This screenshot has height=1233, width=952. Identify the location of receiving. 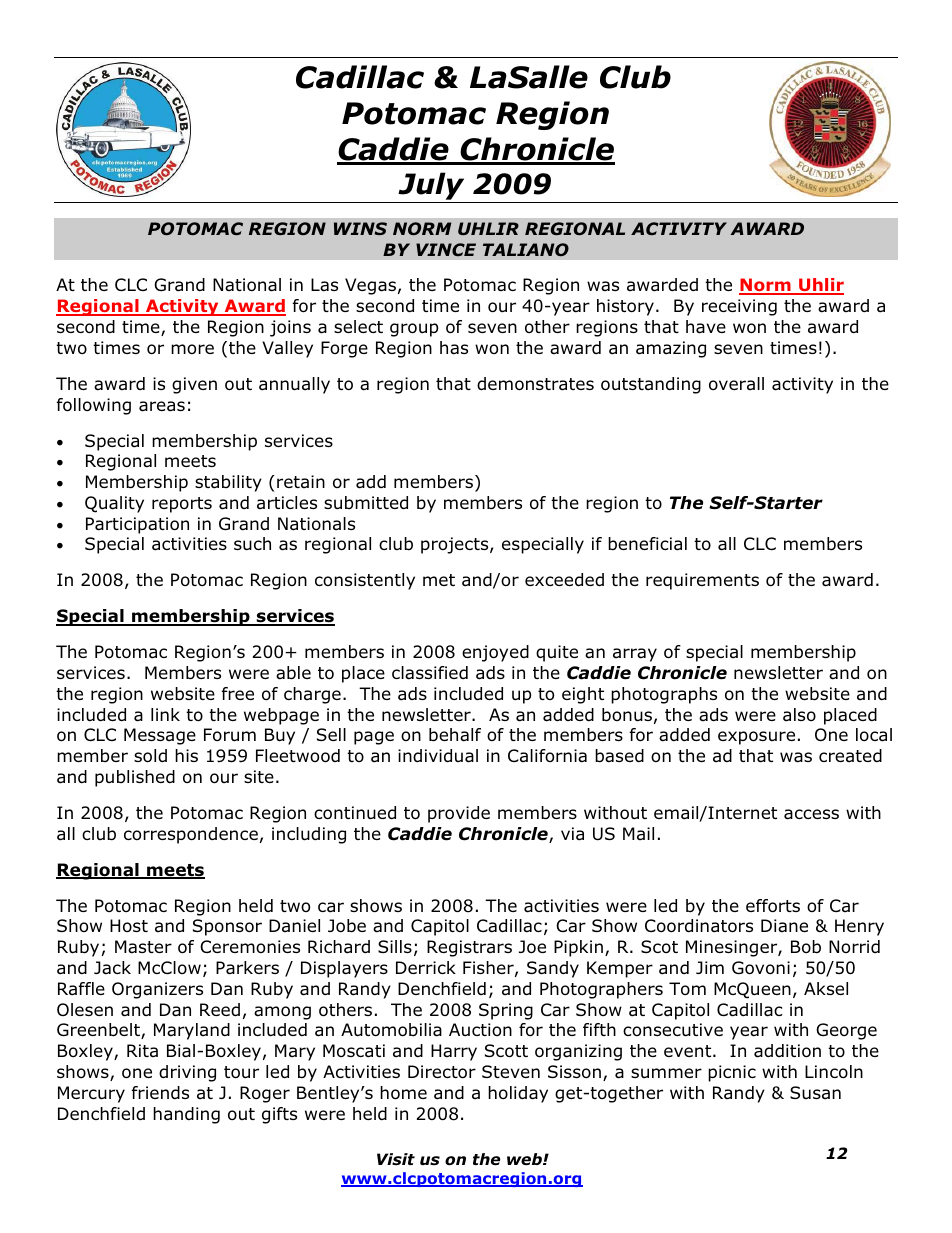
(739, 307).
